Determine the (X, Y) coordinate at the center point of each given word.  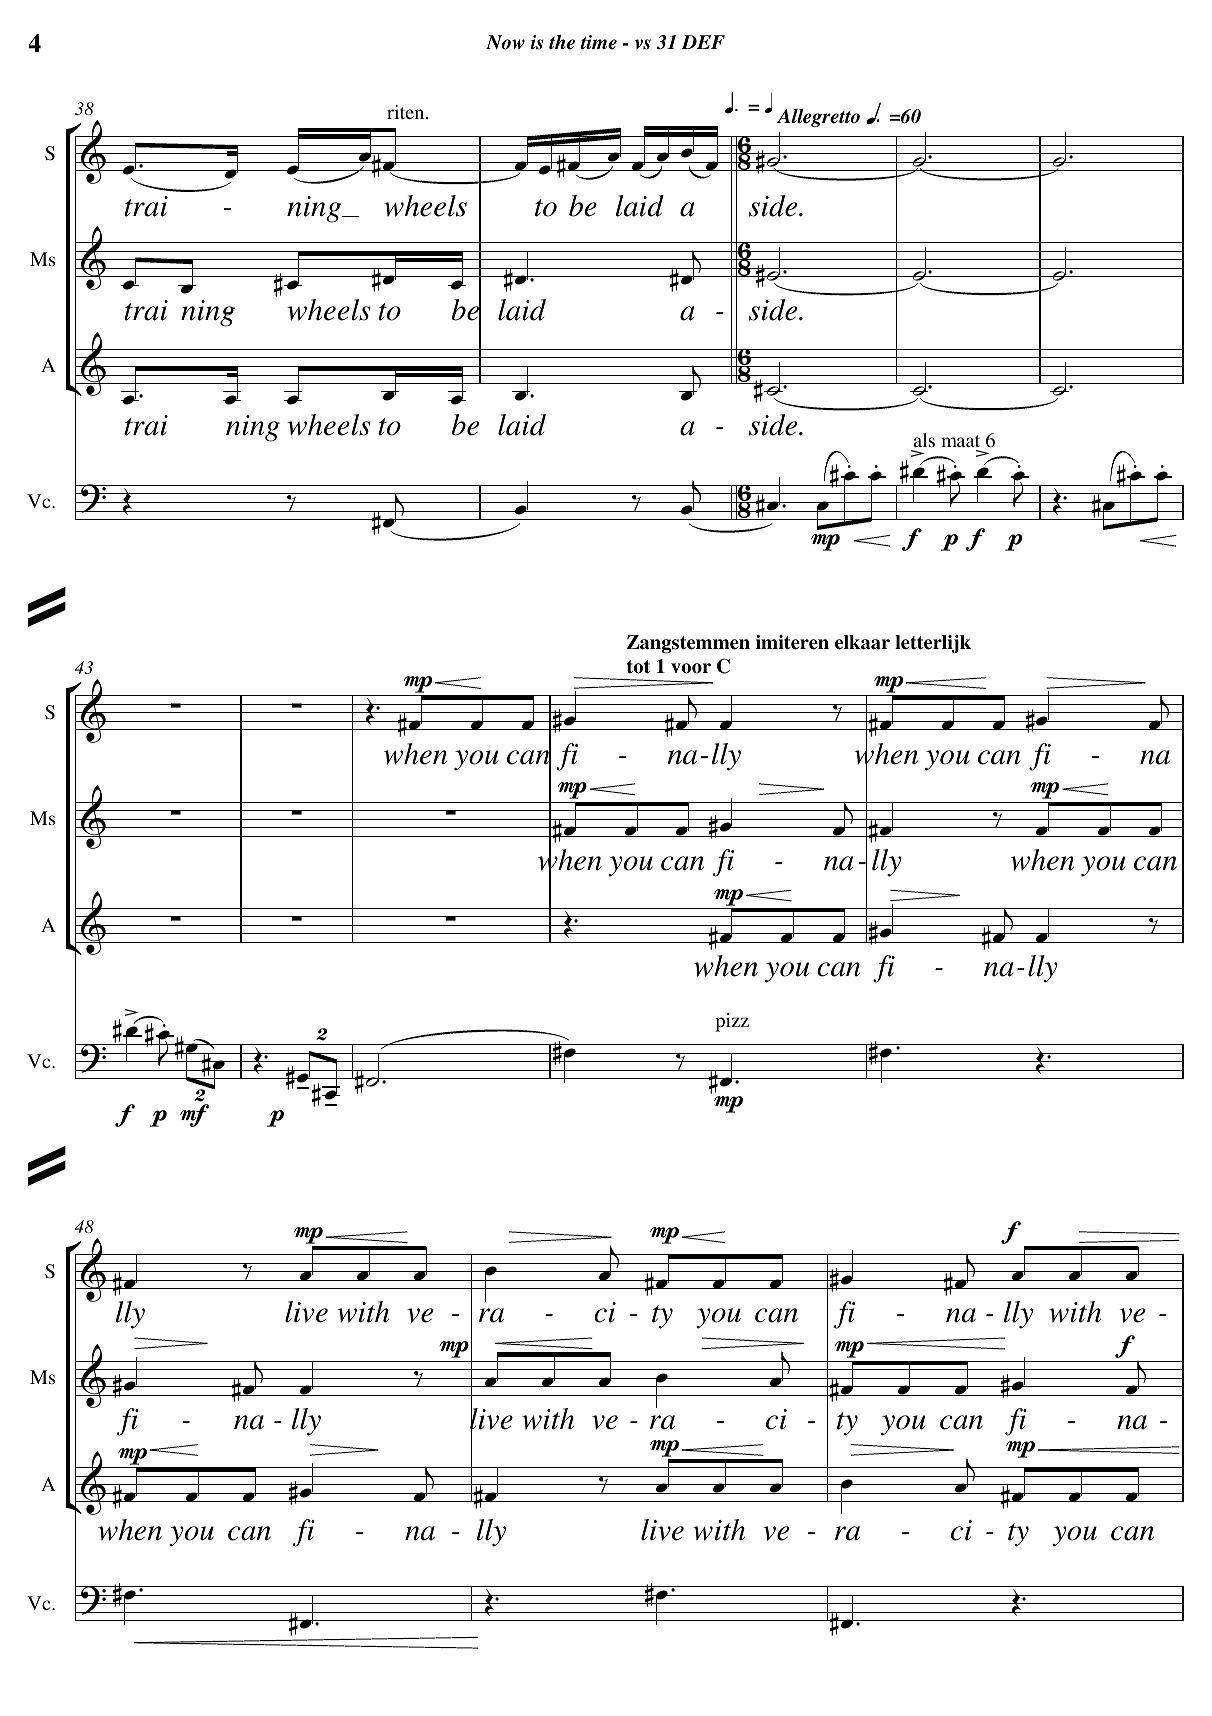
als (924, 440)
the (562, 41)
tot (638, 667)
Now (505, 42)
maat (960, 441)
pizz (732, 1022)
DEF (703, 42)
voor (691, 668)
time (599, 42)
